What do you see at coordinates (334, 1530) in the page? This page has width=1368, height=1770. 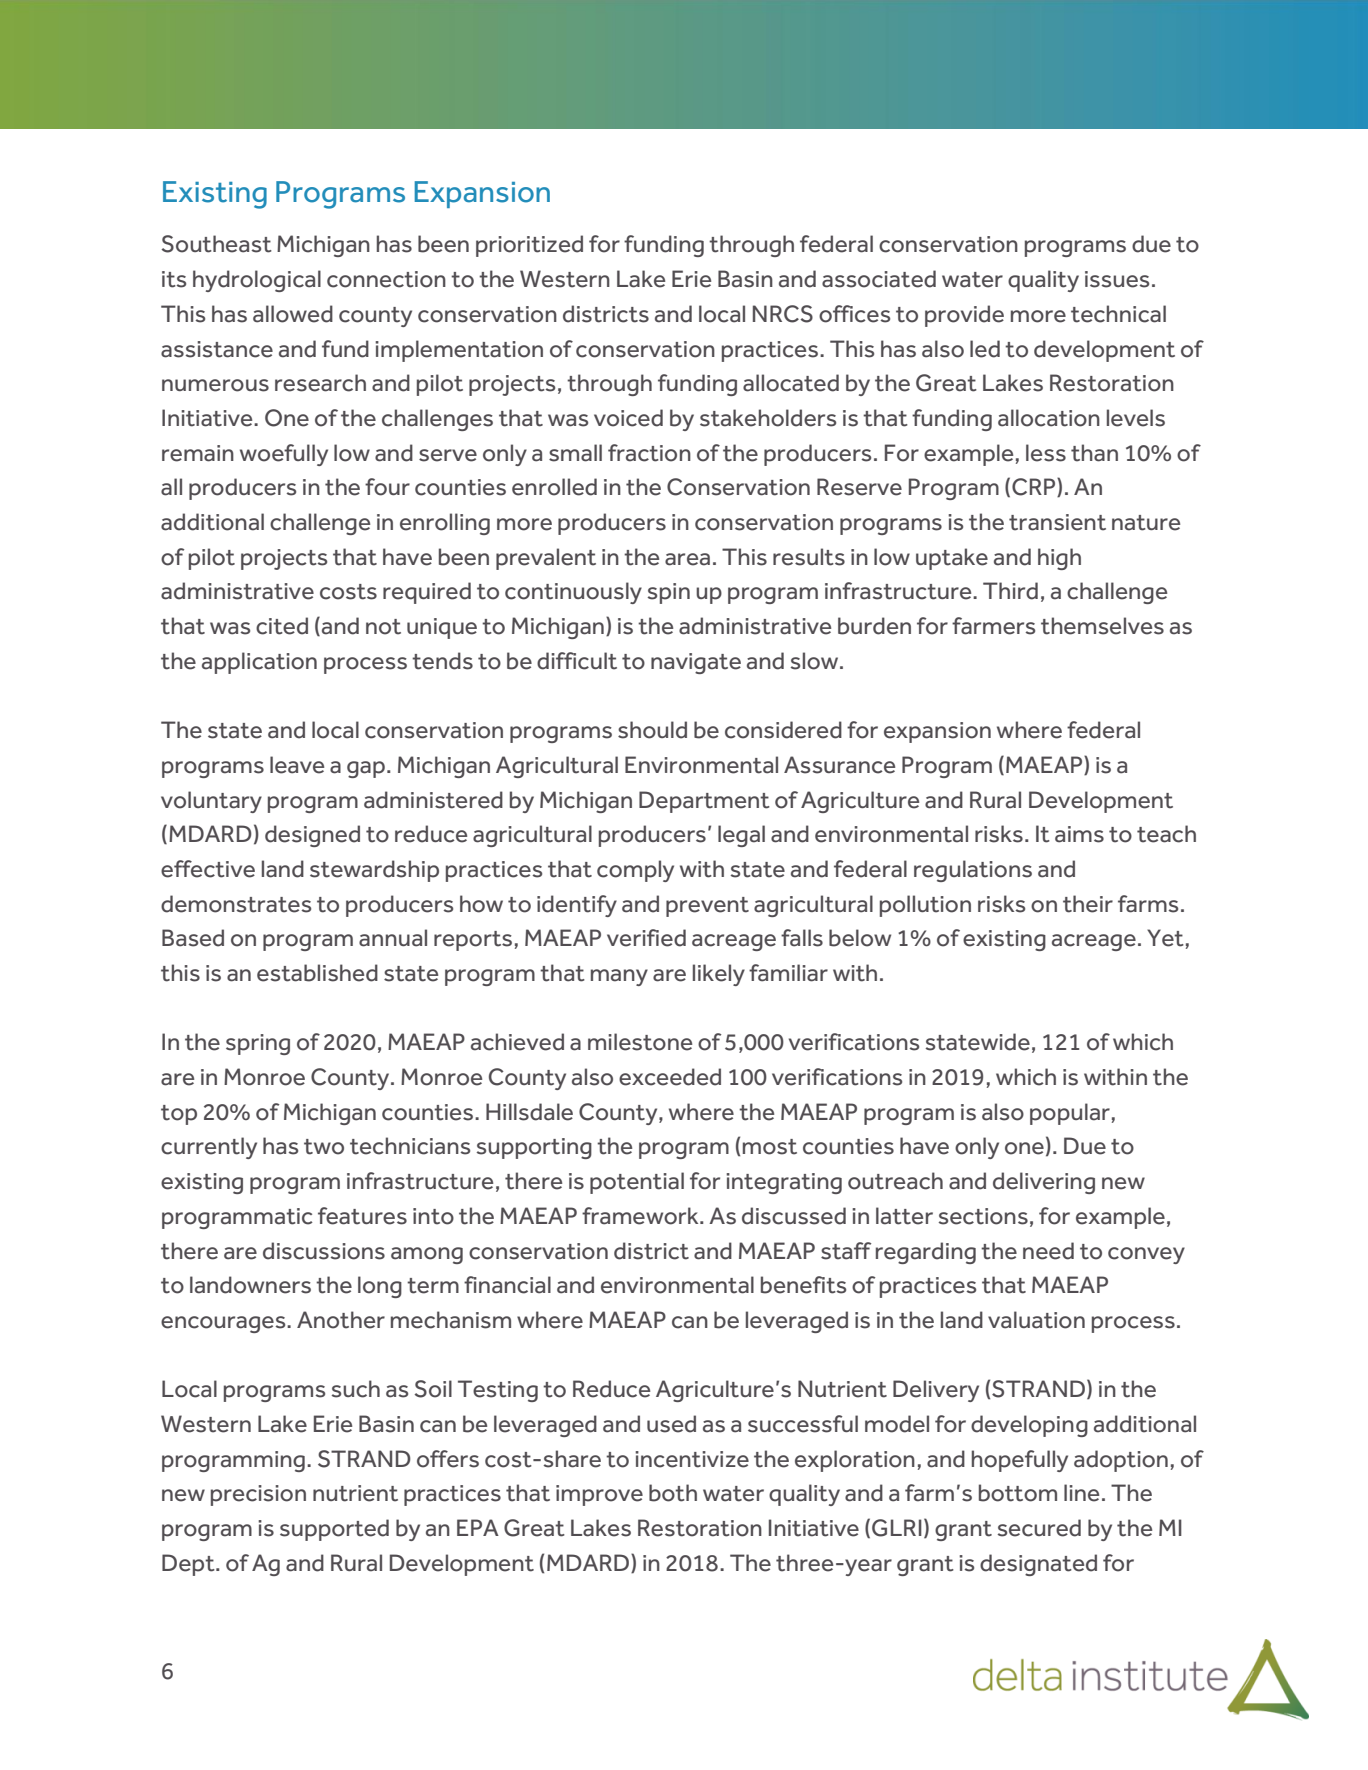 I see `supported` at bounding box center [334, 1530].
